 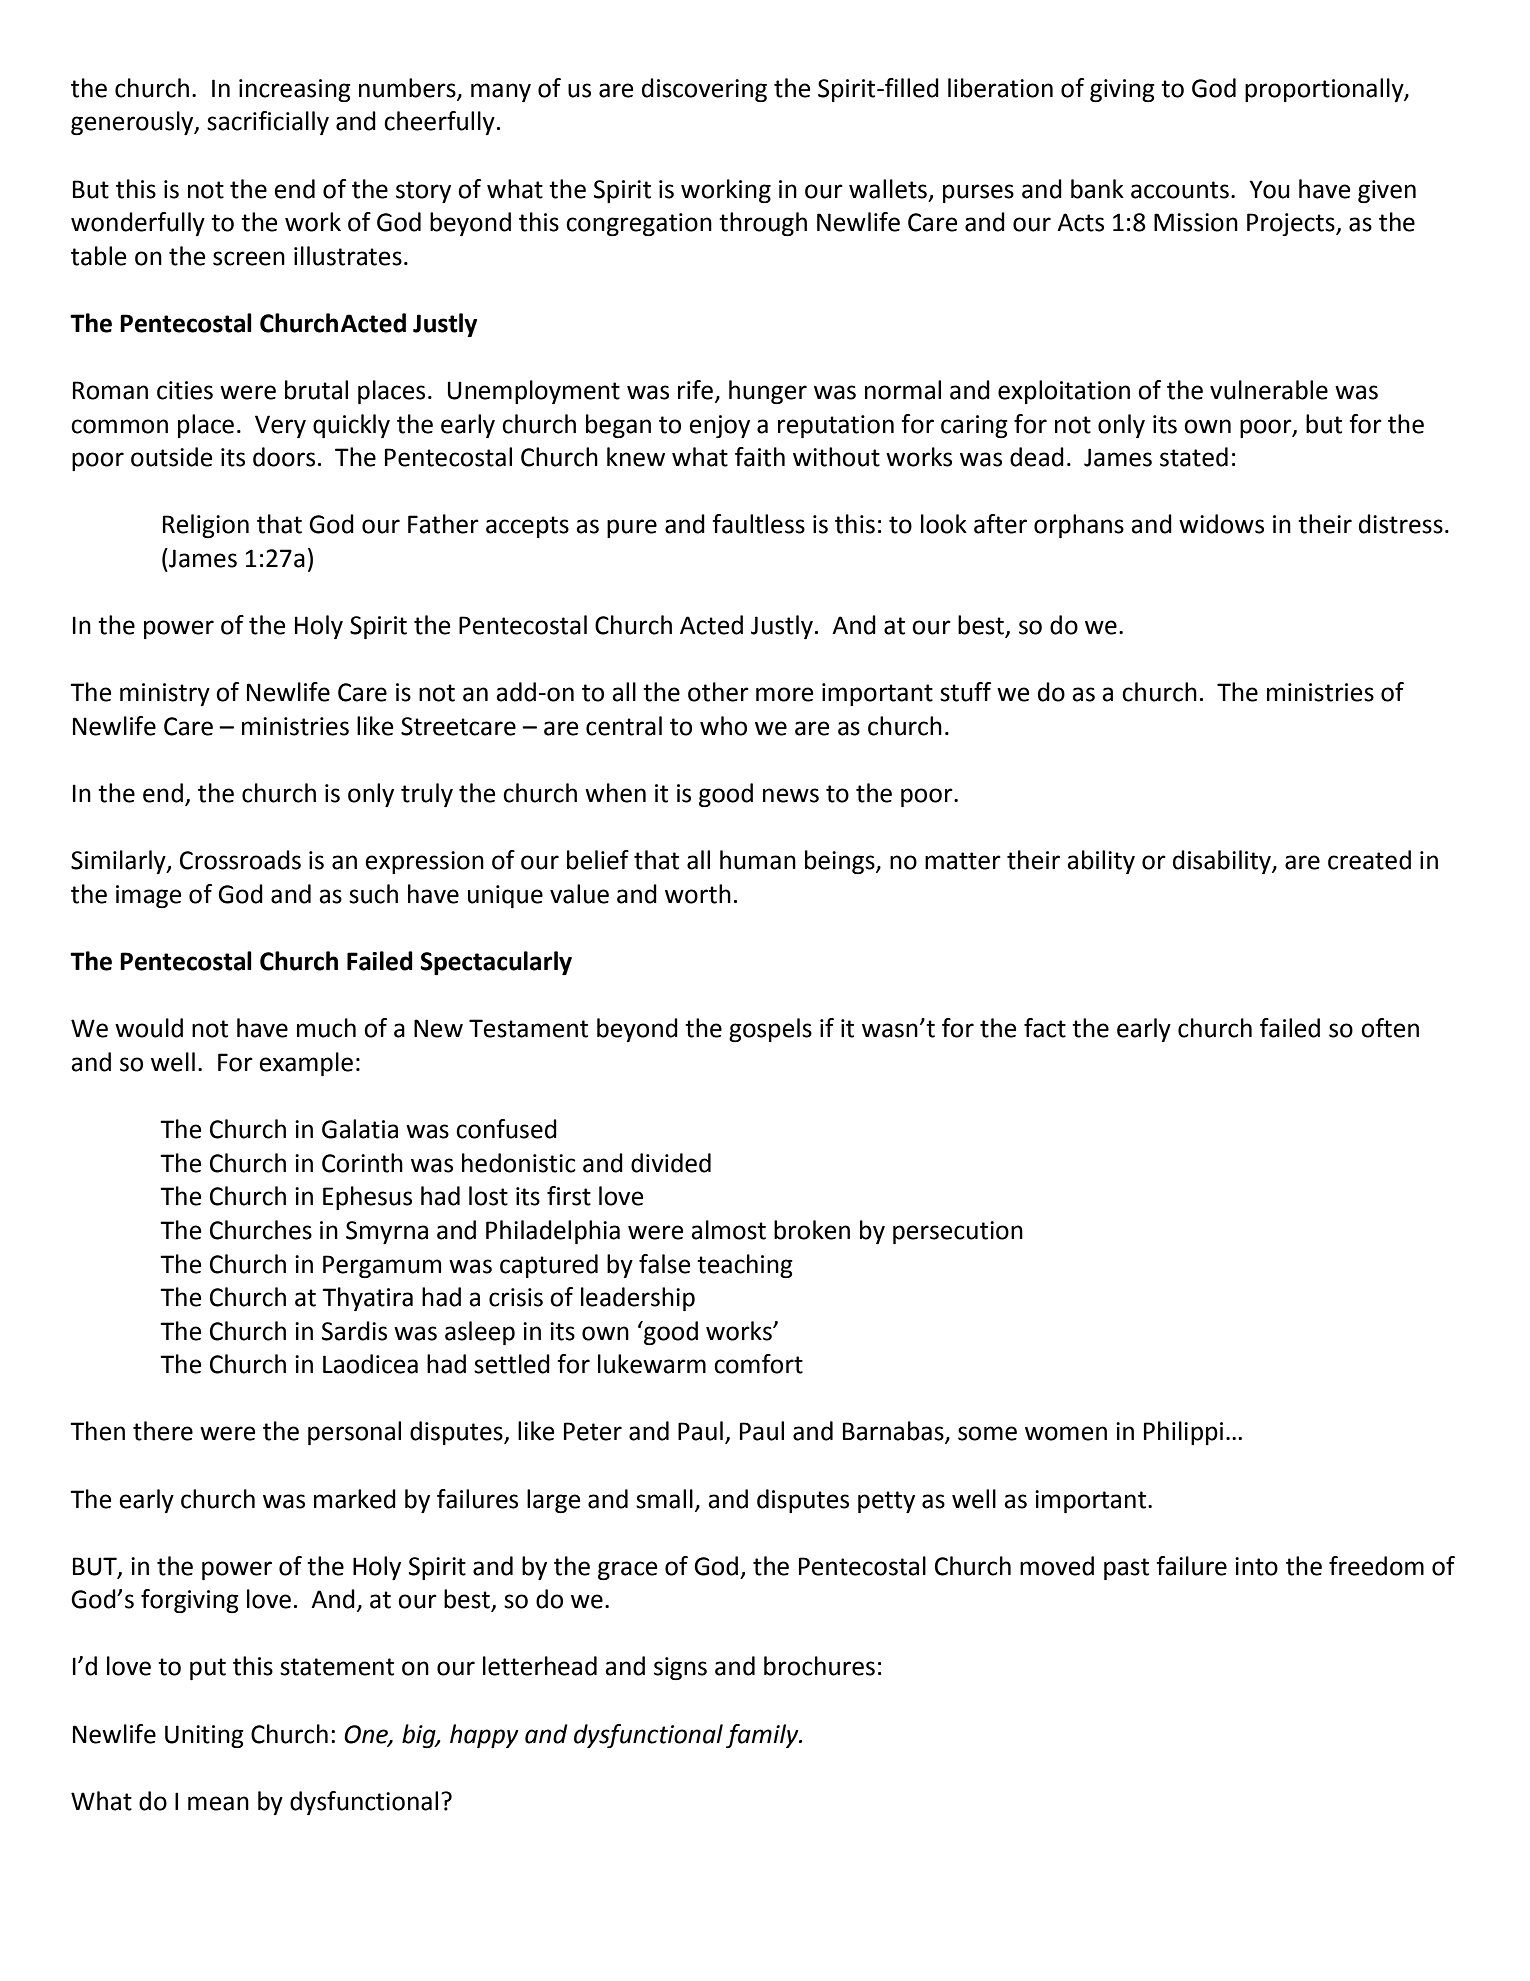 What do you see at coordinates (704, 90) in the screenshot?
I see `discovering` at bounding box center [704, 90].
